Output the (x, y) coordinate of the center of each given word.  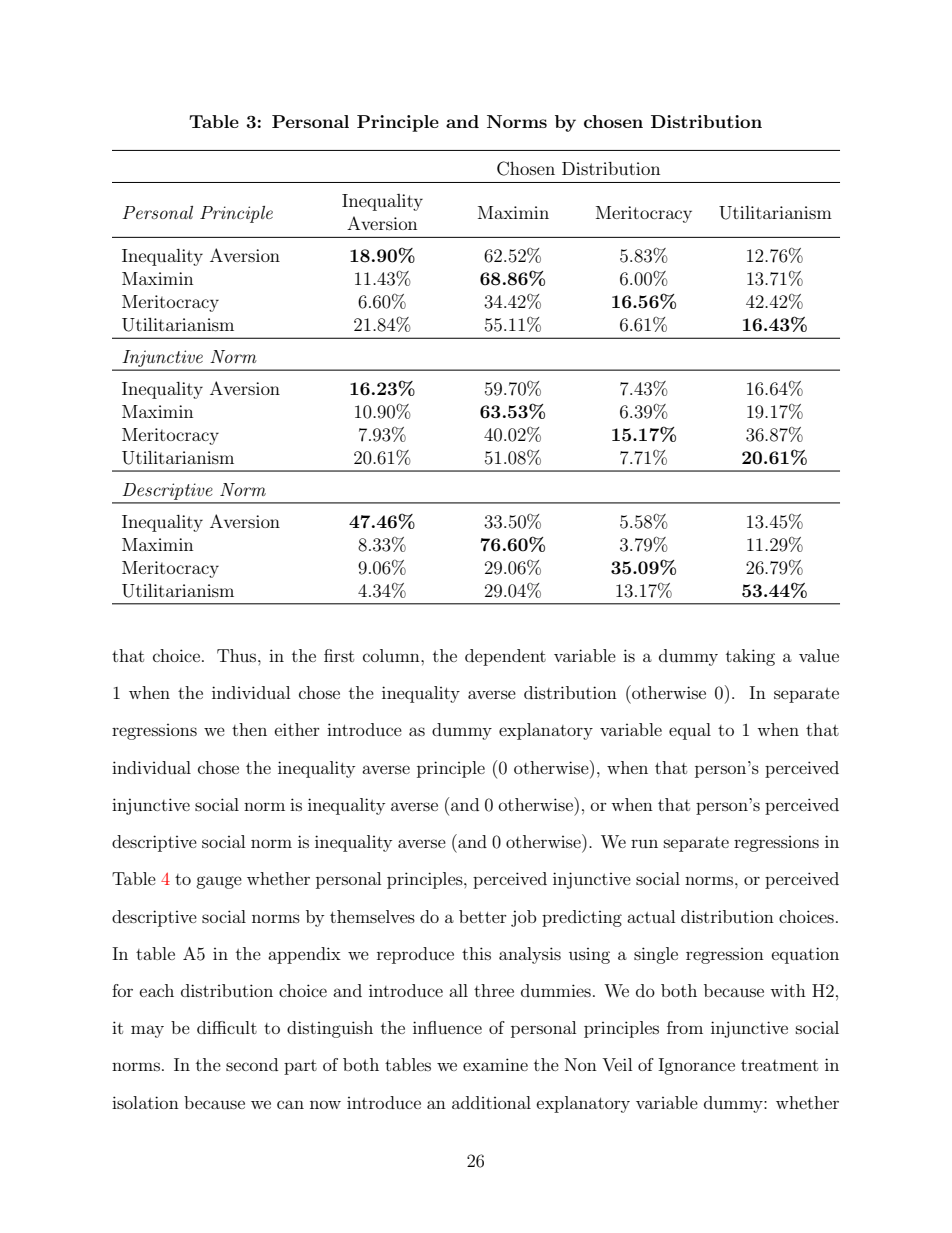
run (644, 844)
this (476, 953)
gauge (219, 882)
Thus (238, 655)
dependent (505, 657)
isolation (145, 1102)
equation (805, 955)
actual (651, 916)
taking (750, 657)
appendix (304, 955)
